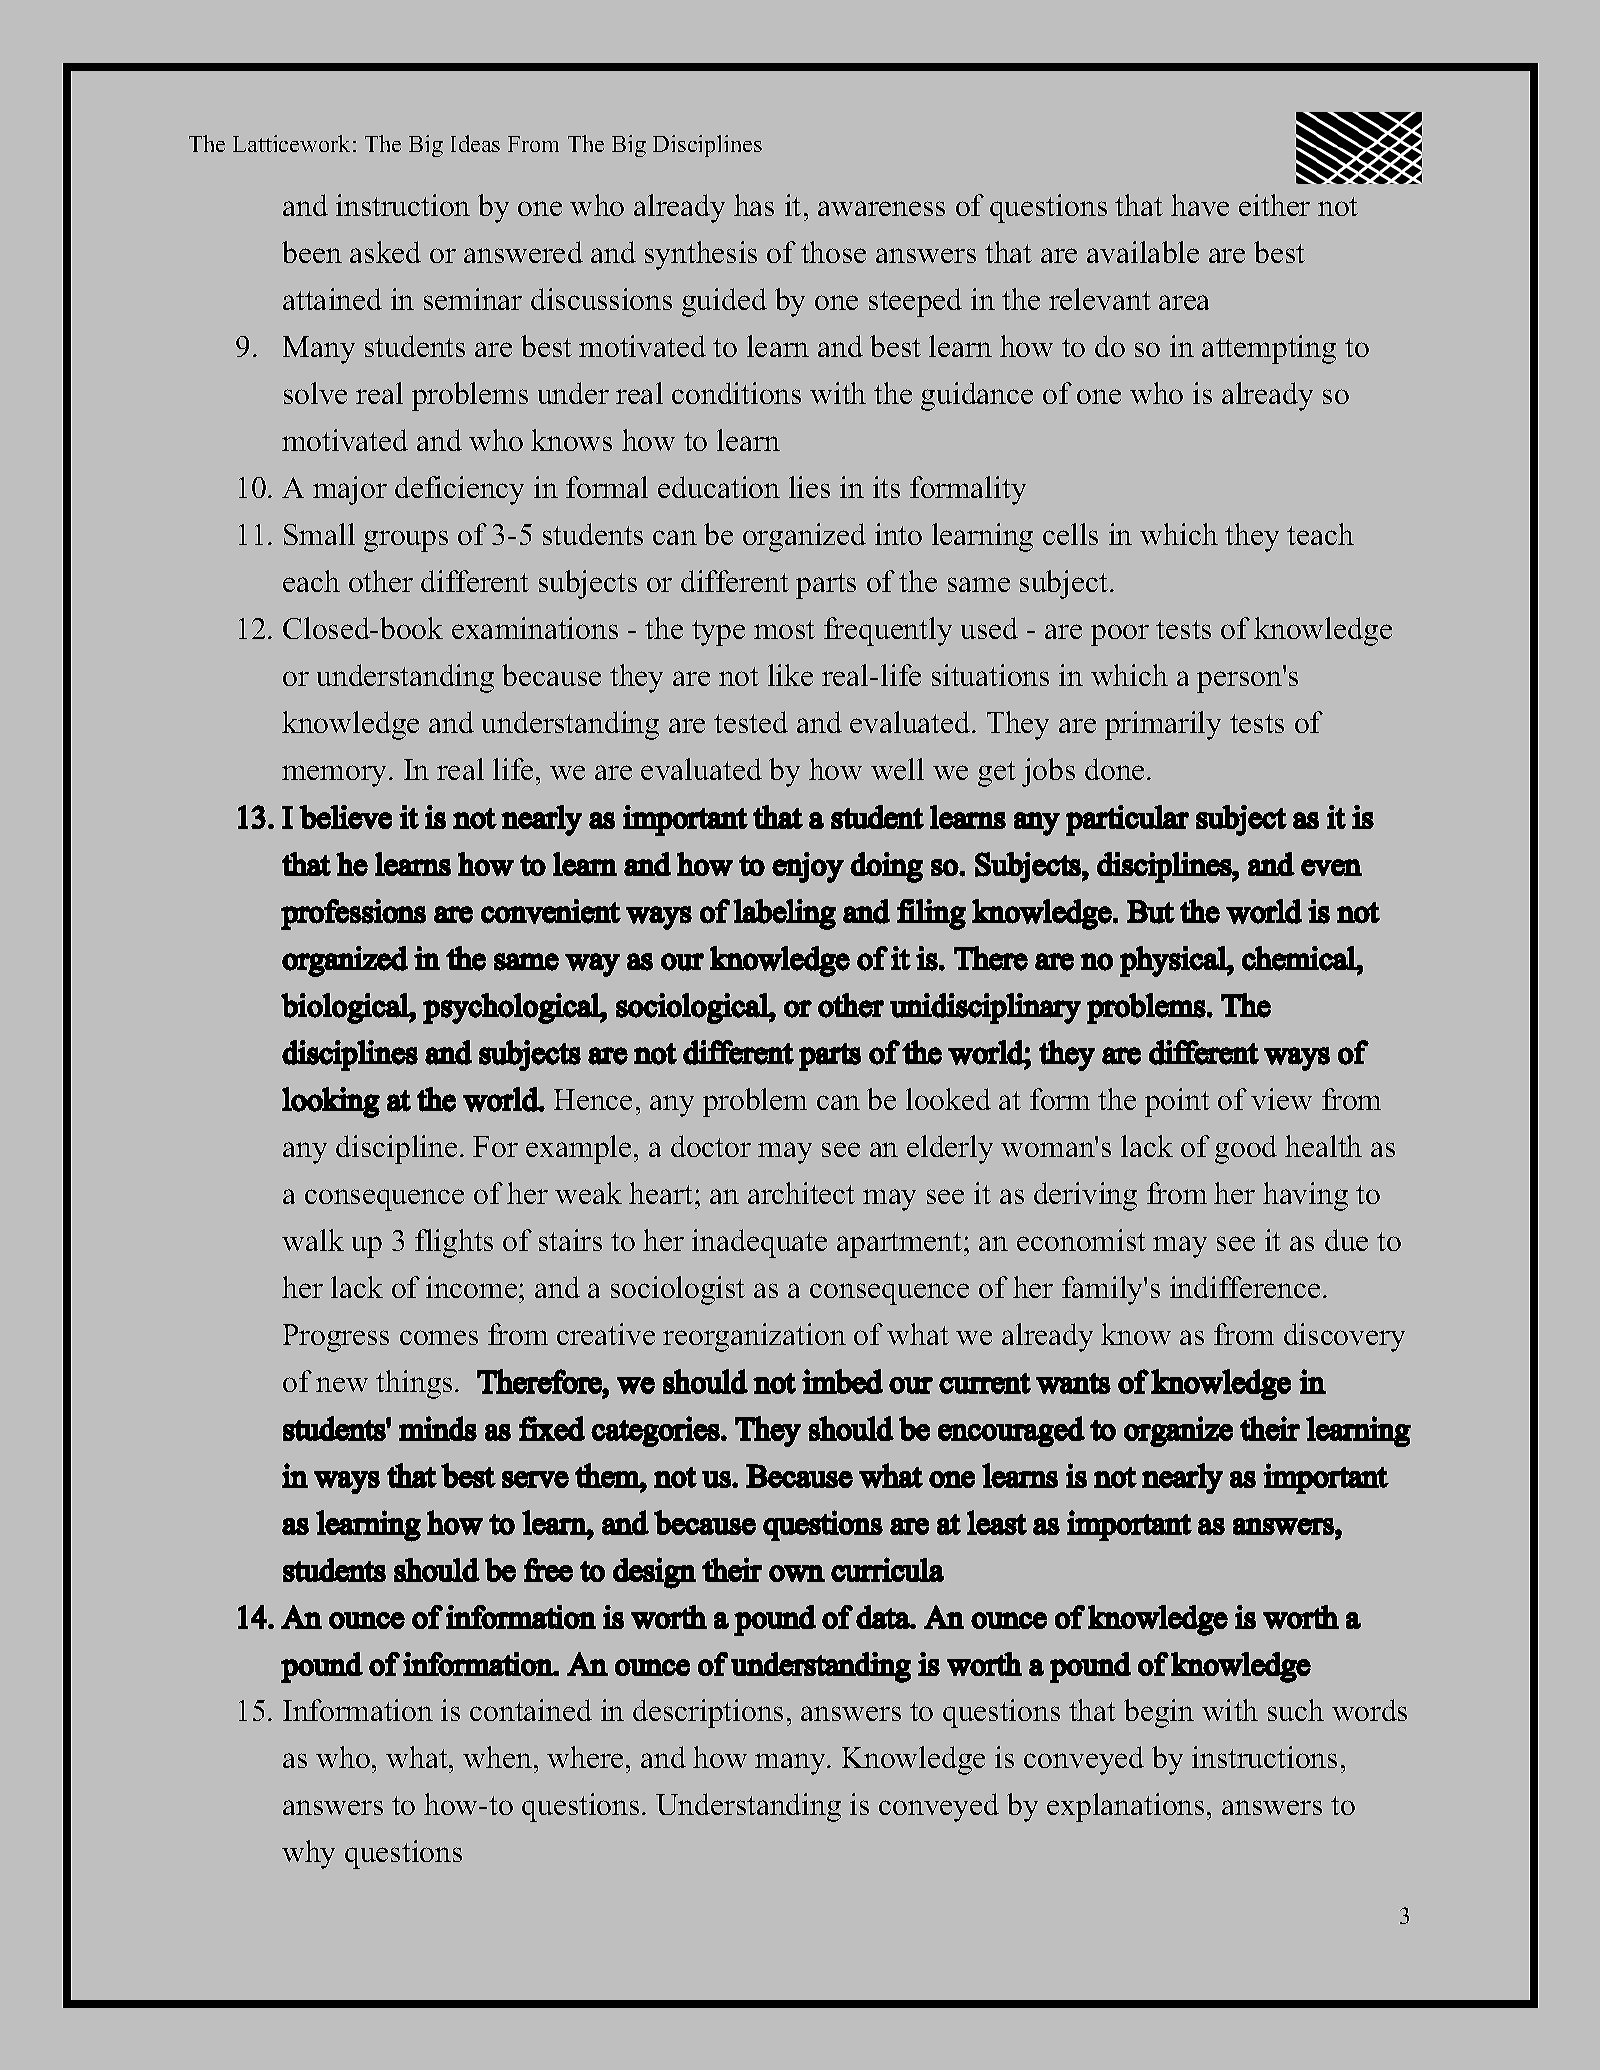 This page has height=2070, width=1600. What do you see at coordinates (497, 1757) in the page?
I see `when` at bounding box center [497, 1757].
